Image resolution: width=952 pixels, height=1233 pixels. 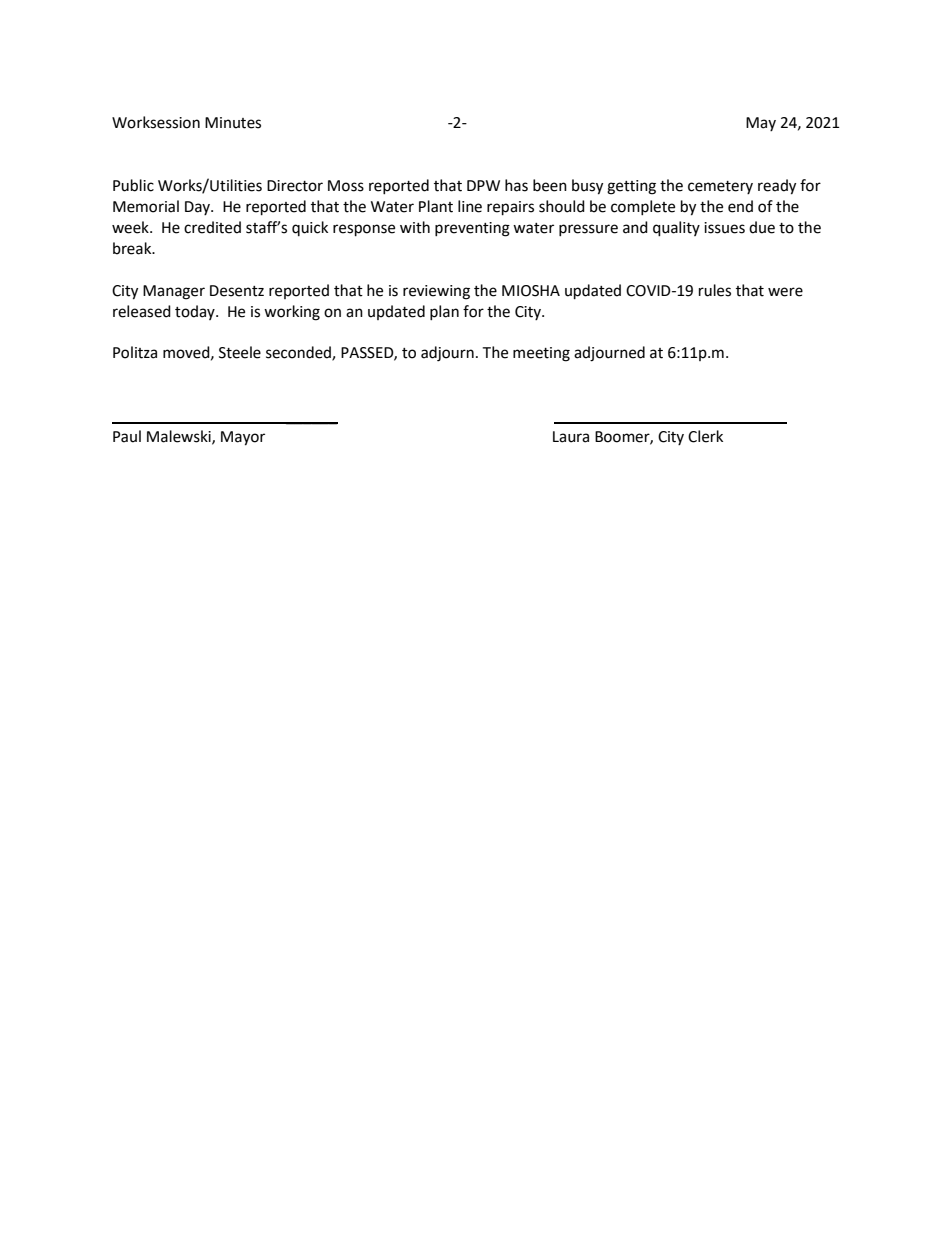 I want to click on Mayor, so click(x=243, y=438).
